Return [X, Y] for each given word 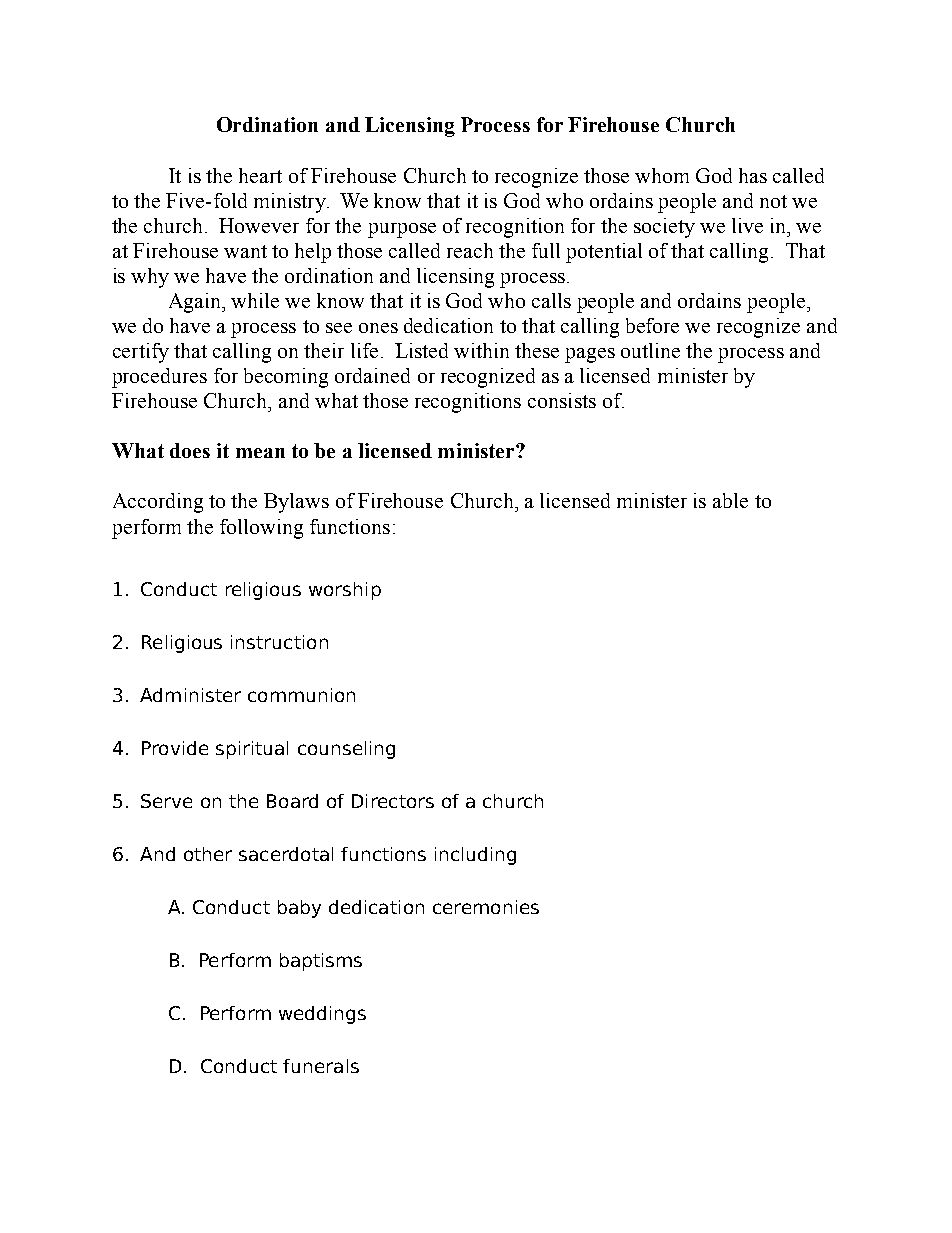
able [730, 500]
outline [650, 350]
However [259, 225]
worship [345, 591]
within [481, 350]
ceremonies [486, 907]
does [190, 450]
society [664, 228]
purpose [402, 230]
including [475, 856]
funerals [321, 1066]
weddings [322, 1015]
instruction [279, 642]
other [208, 854]
